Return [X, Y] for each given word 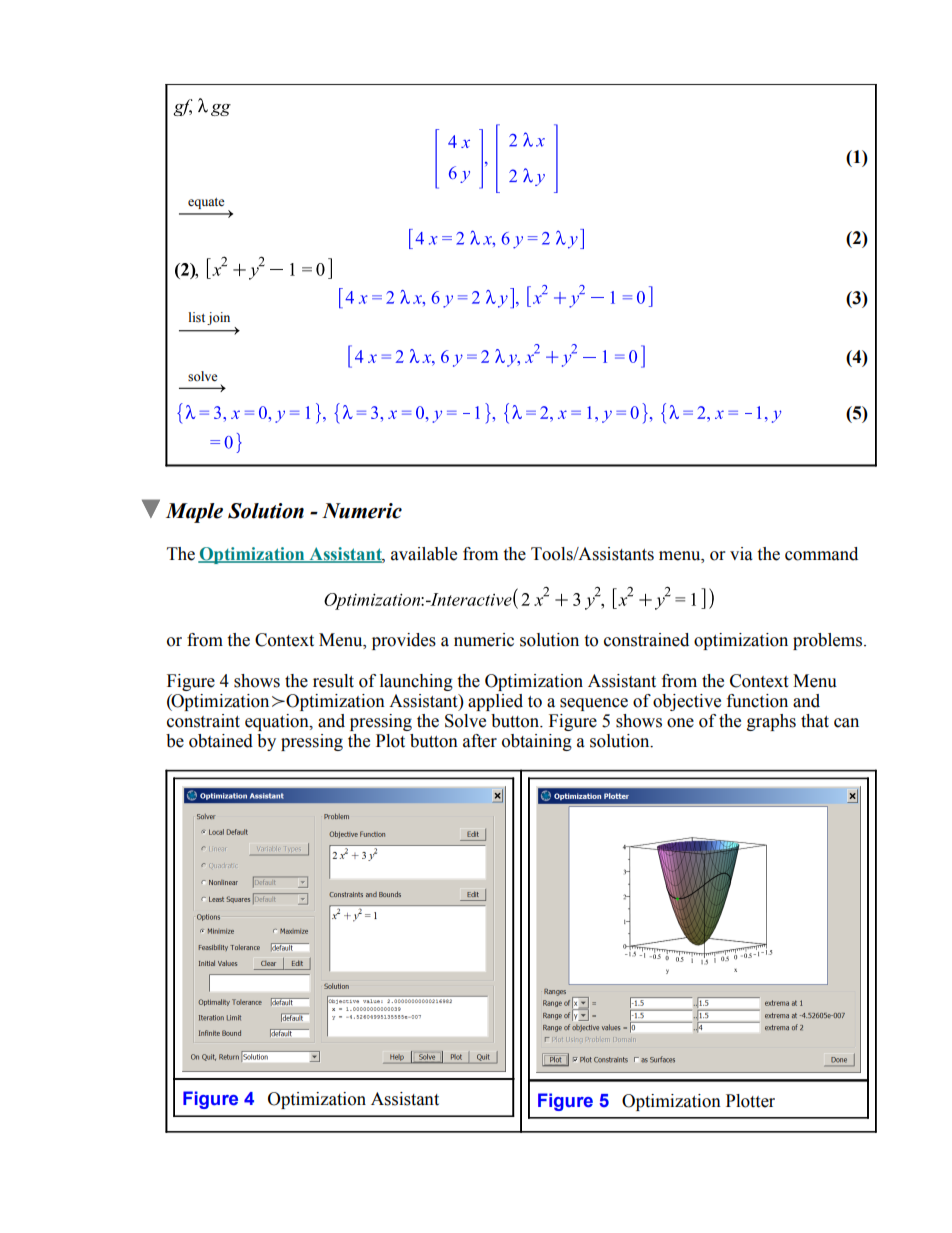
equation [278, 722]
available [424, 554]
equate [206, 203]
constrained [646, 640]
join [218, 318]
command [821, 554]
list [197, 317]
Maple [194, 513]
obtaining [537, 742]
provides [404, 641]
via [741, 554]
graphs [771, 722]
